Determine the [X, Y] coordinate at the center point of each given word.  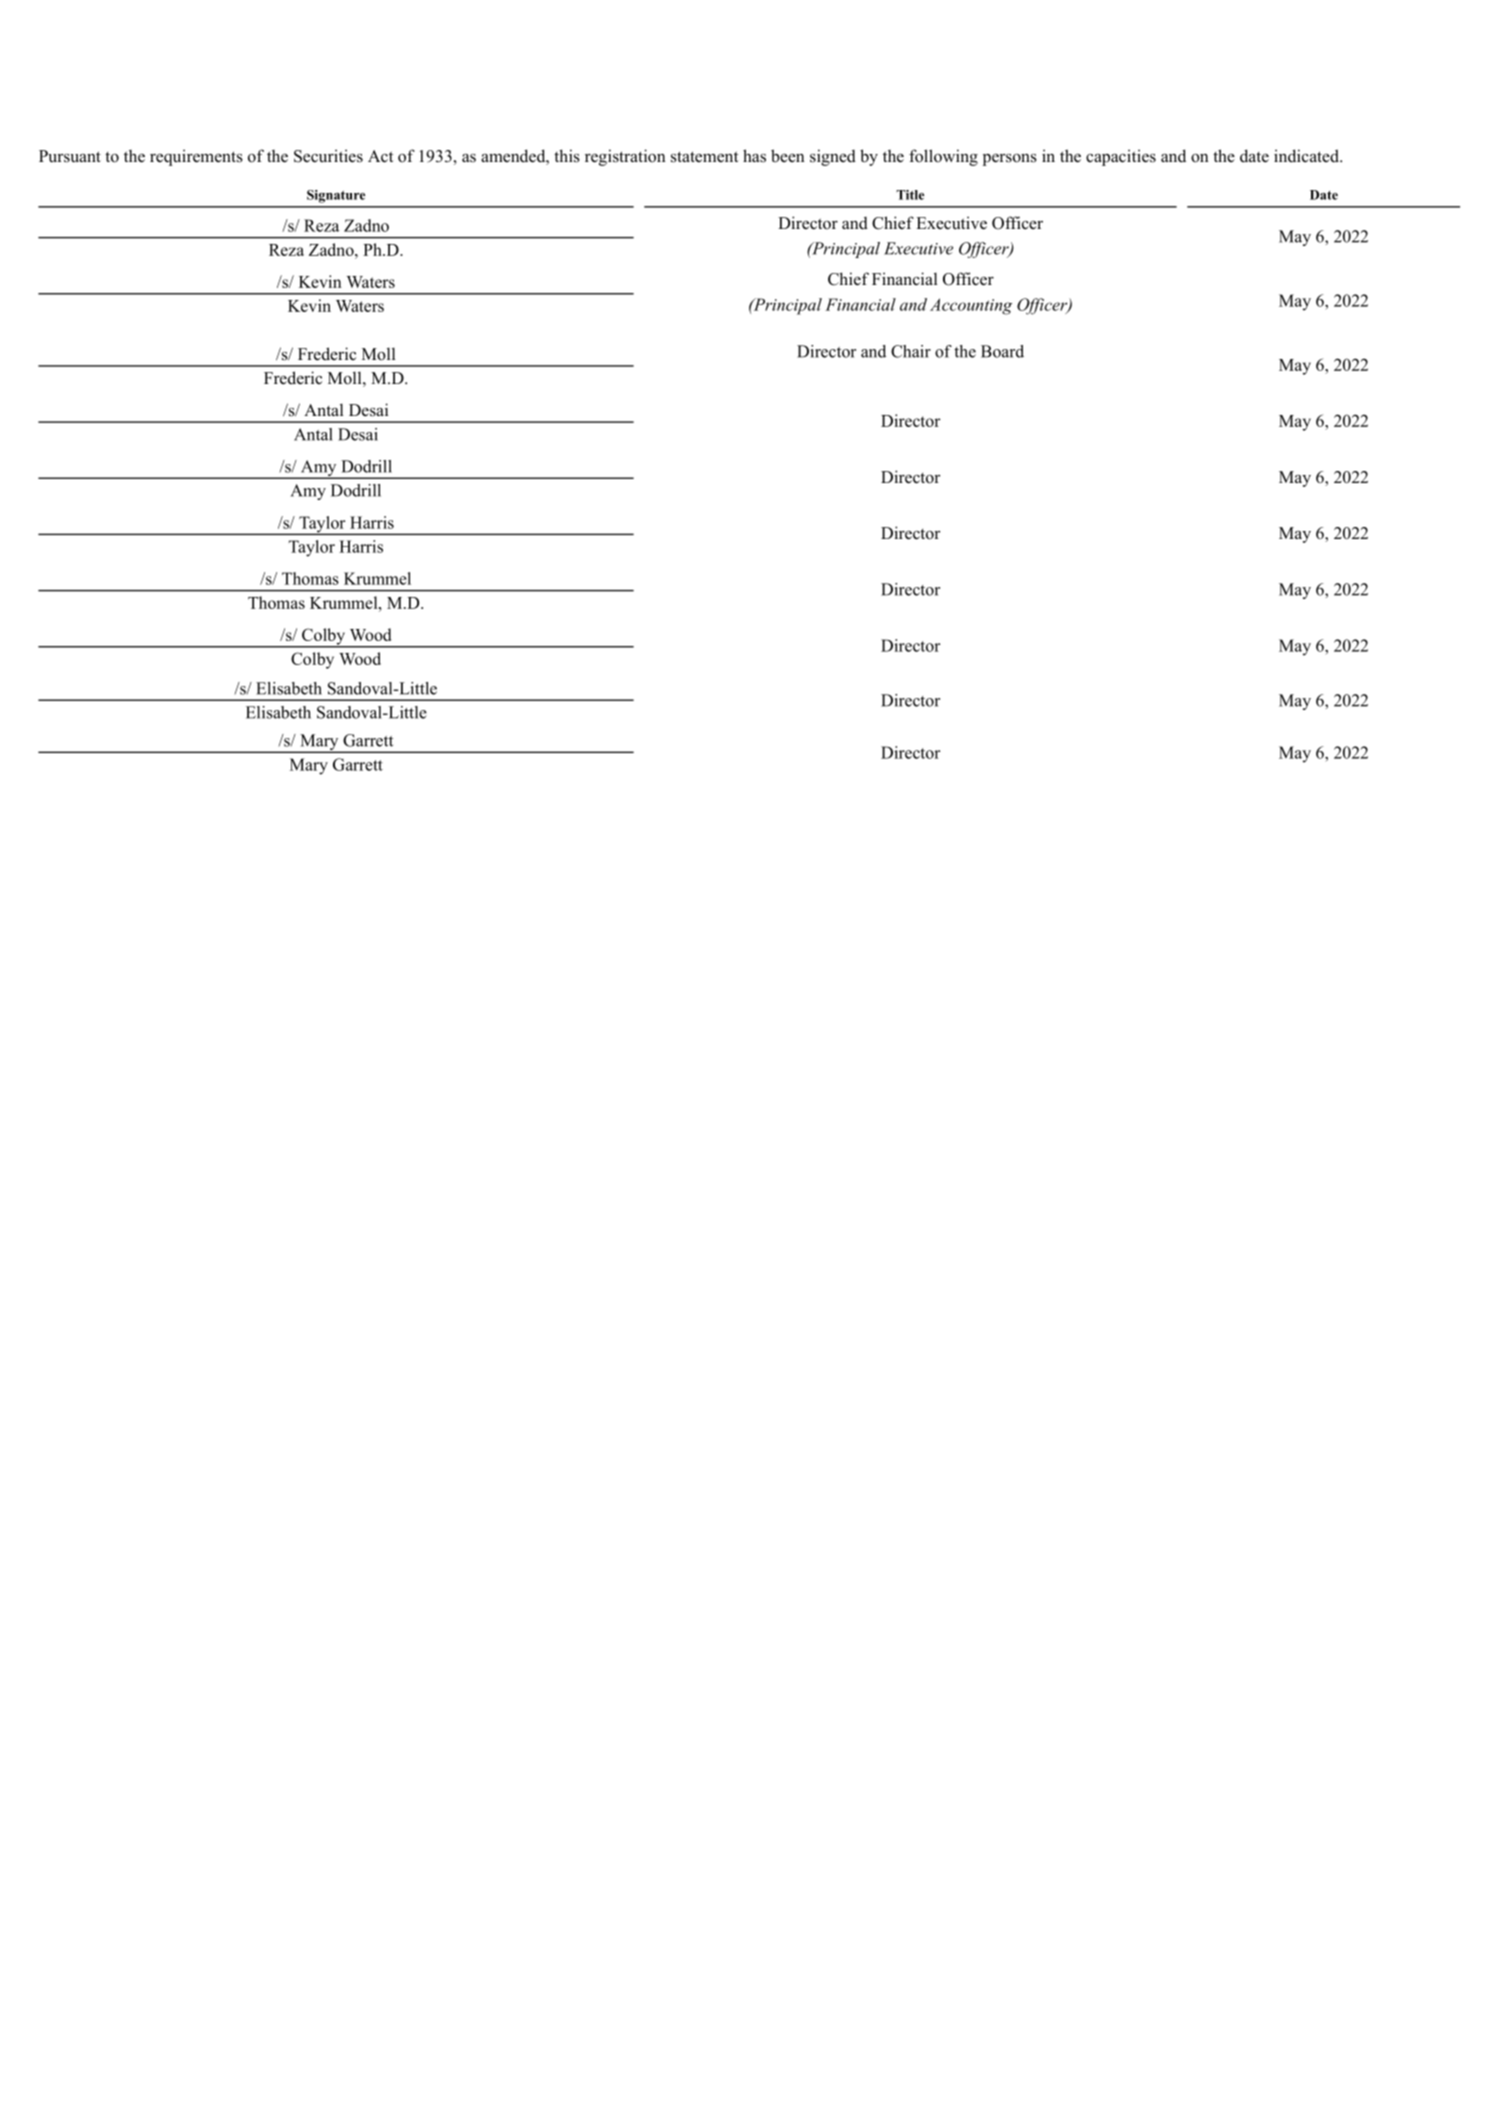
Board [1002, 351]
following [943, 157]
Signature [336, 196]
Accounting [971, 306]
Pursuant [70, 156]
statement [704, 157]
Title [910, 195]
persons [1009, 160]
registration [625, 157]
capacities [1121, 157]
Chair [911, 351]
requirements [196, 157]
